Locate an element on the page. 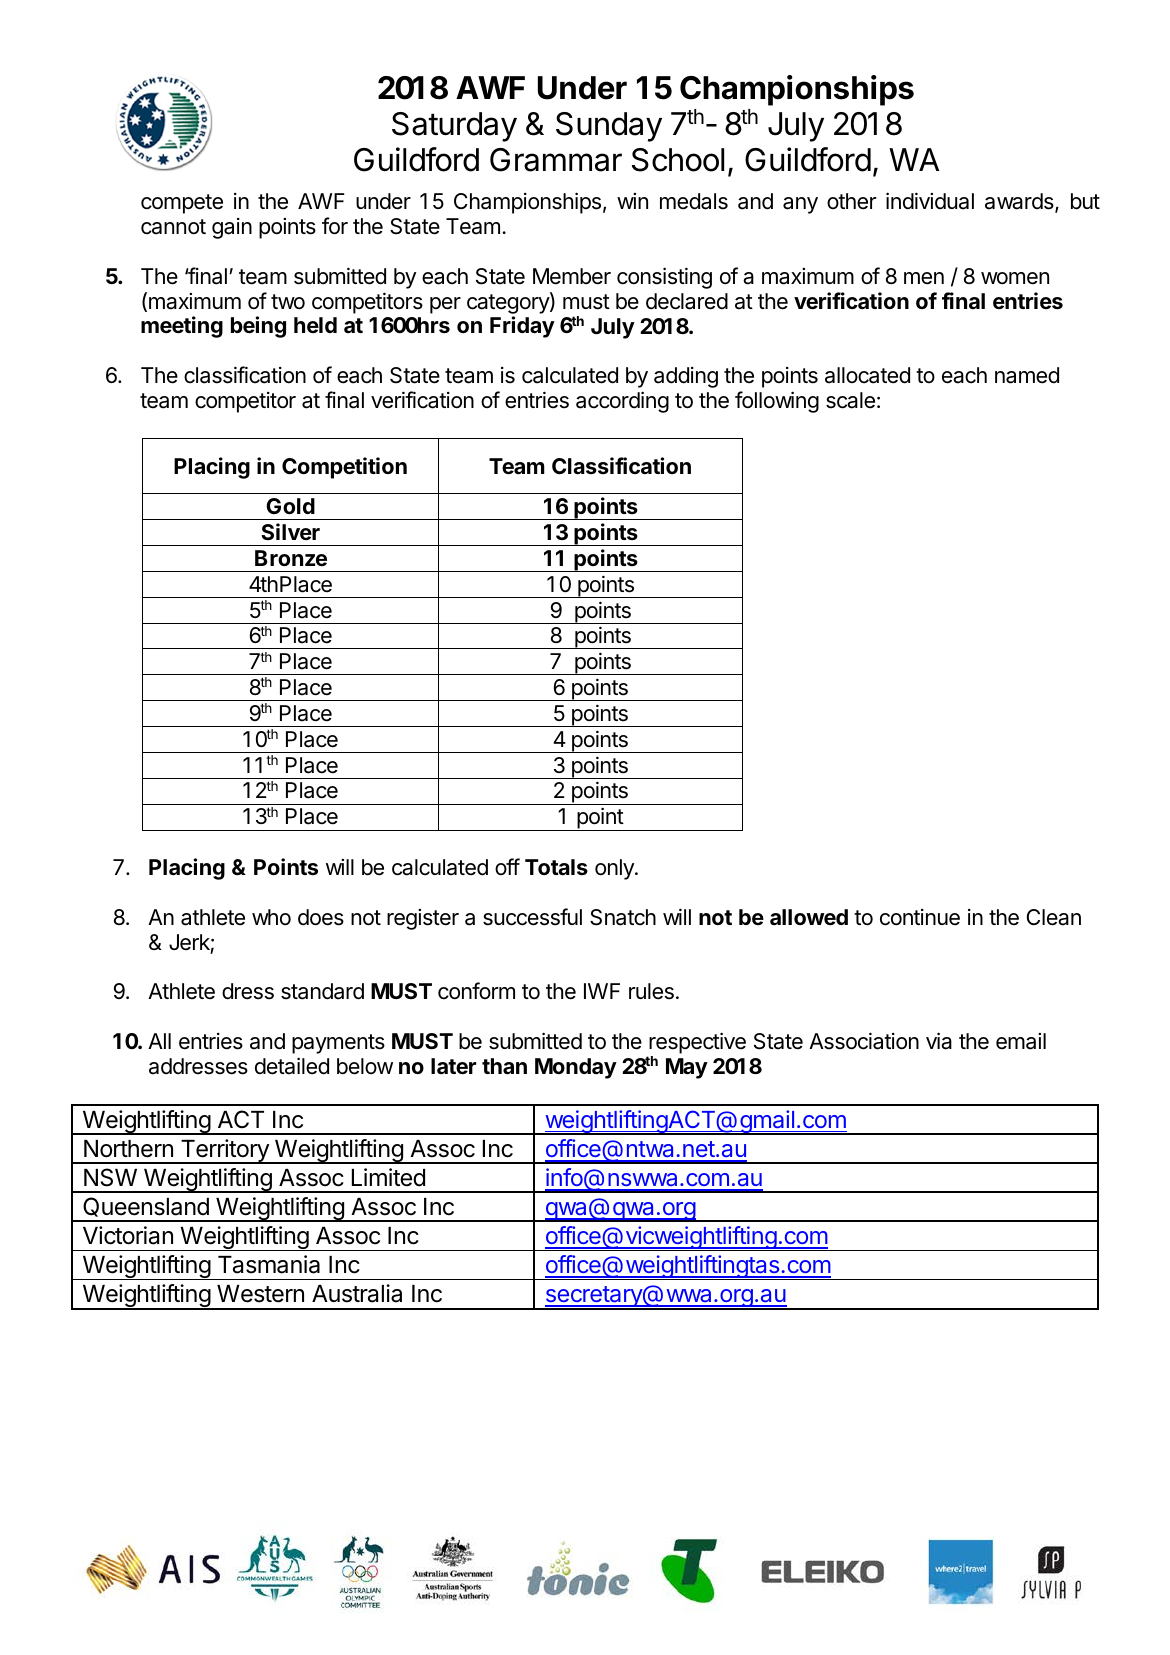 Image resolution: width=1170 pixels, height=1655 pixels. via is located at coordinates (939, 1041).
